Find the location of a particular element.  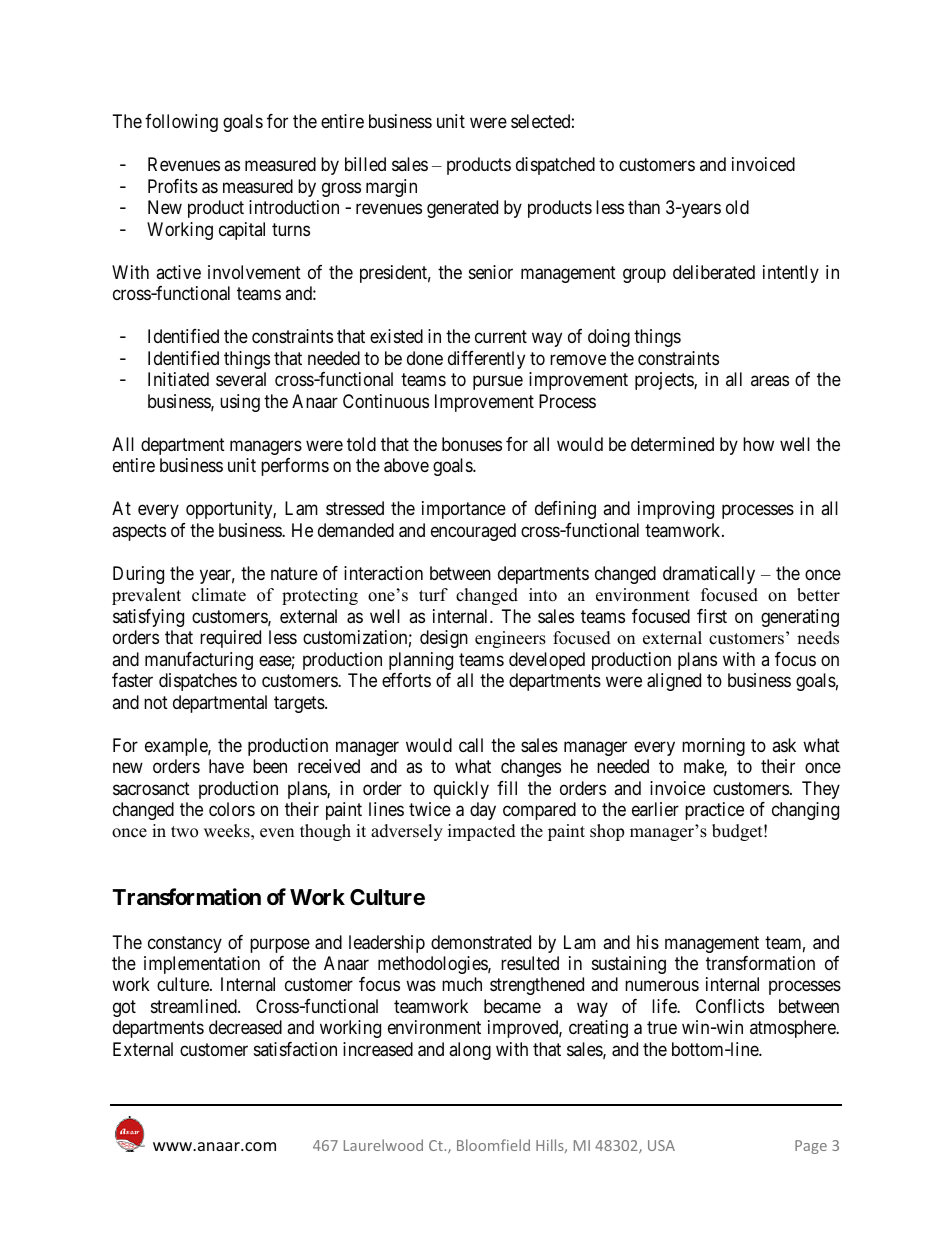

required is located at coordinates (230, 639).
